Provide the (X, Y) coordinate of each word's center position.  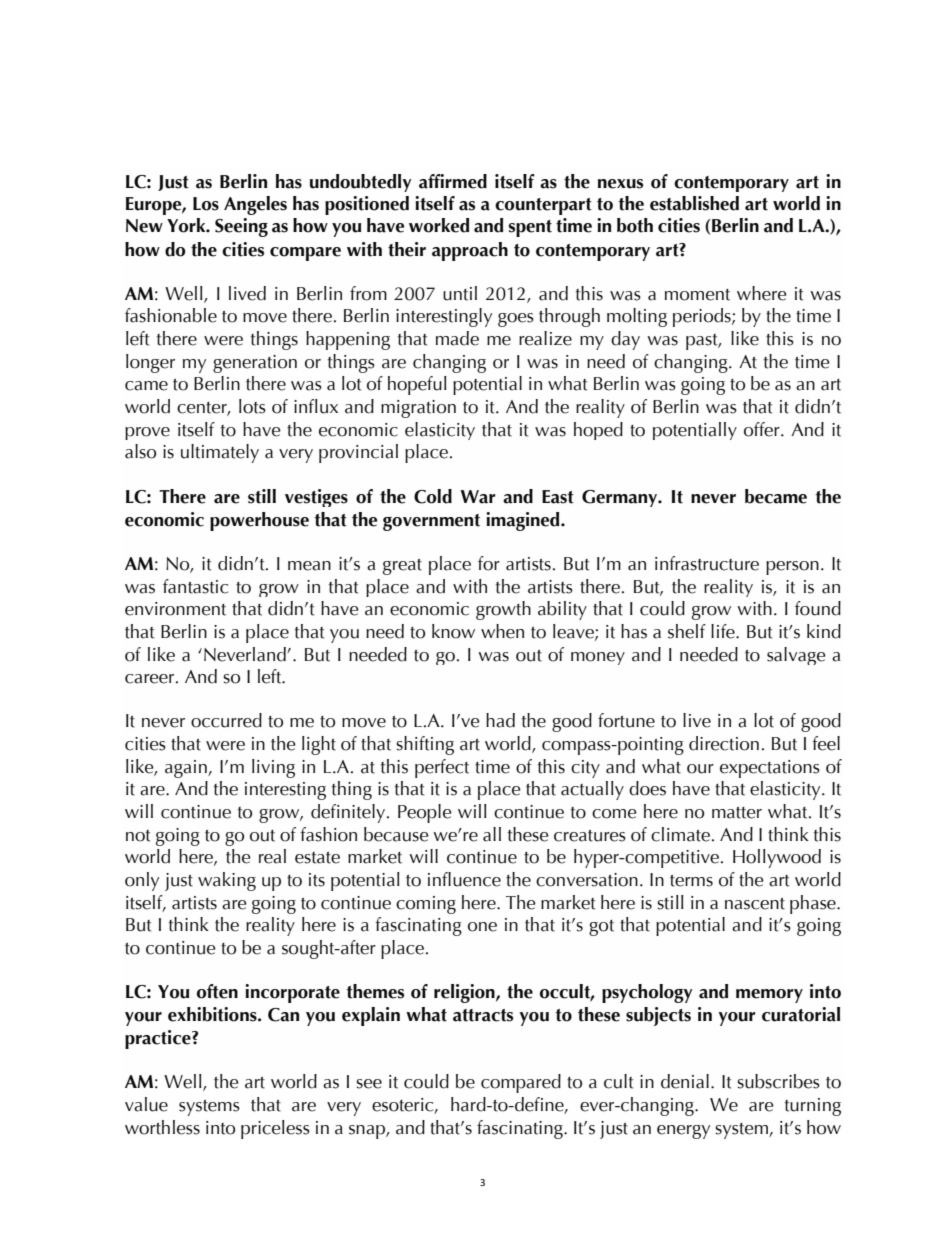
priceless (275, 1129)
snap (368, 1132)
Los (206, 204)
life (724, 631)
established (694, 203)
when (502, 631)
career (151, 679)
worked (439, 225)
